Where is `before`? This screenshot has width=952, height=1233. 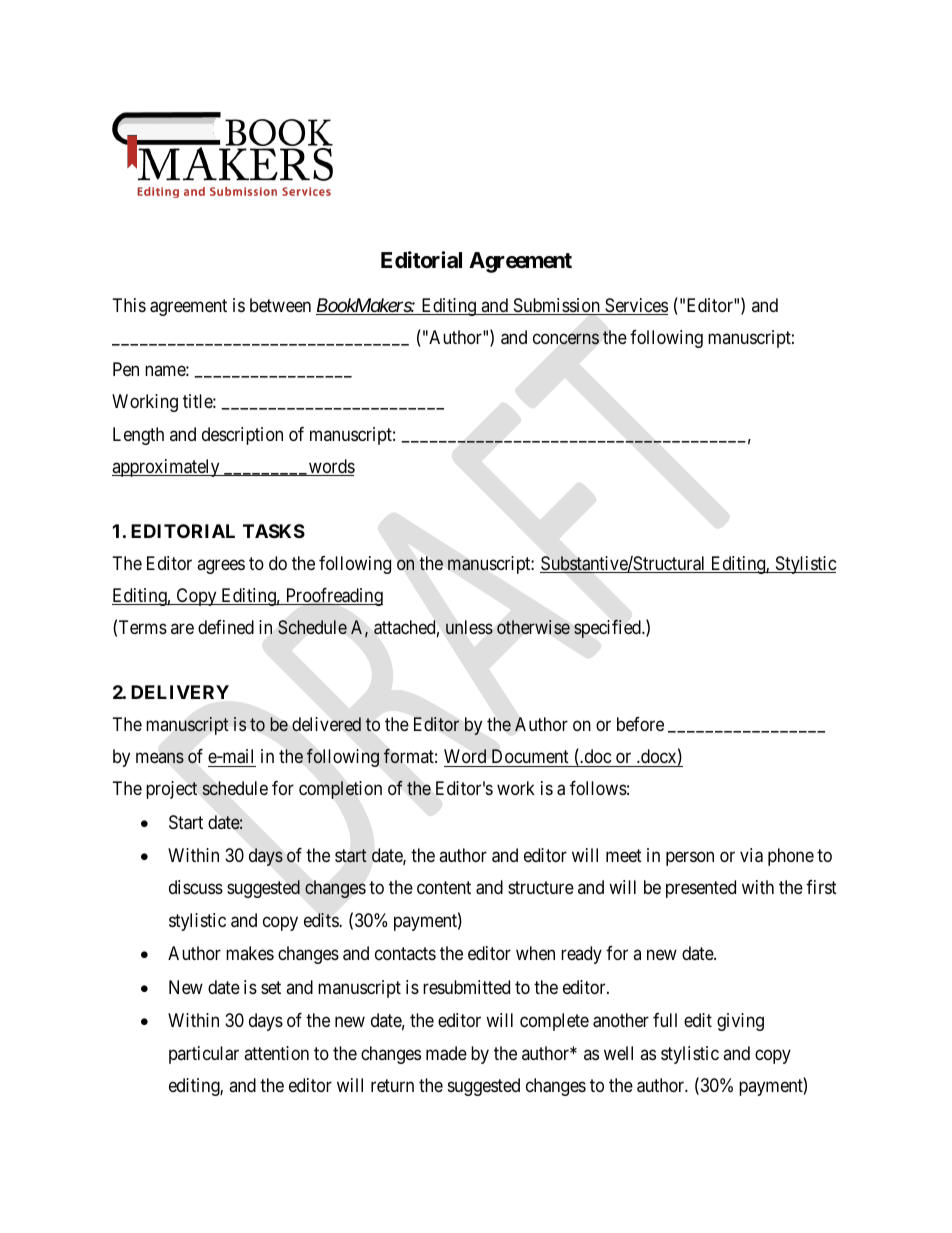 before is located at coordinates (640, 724).
